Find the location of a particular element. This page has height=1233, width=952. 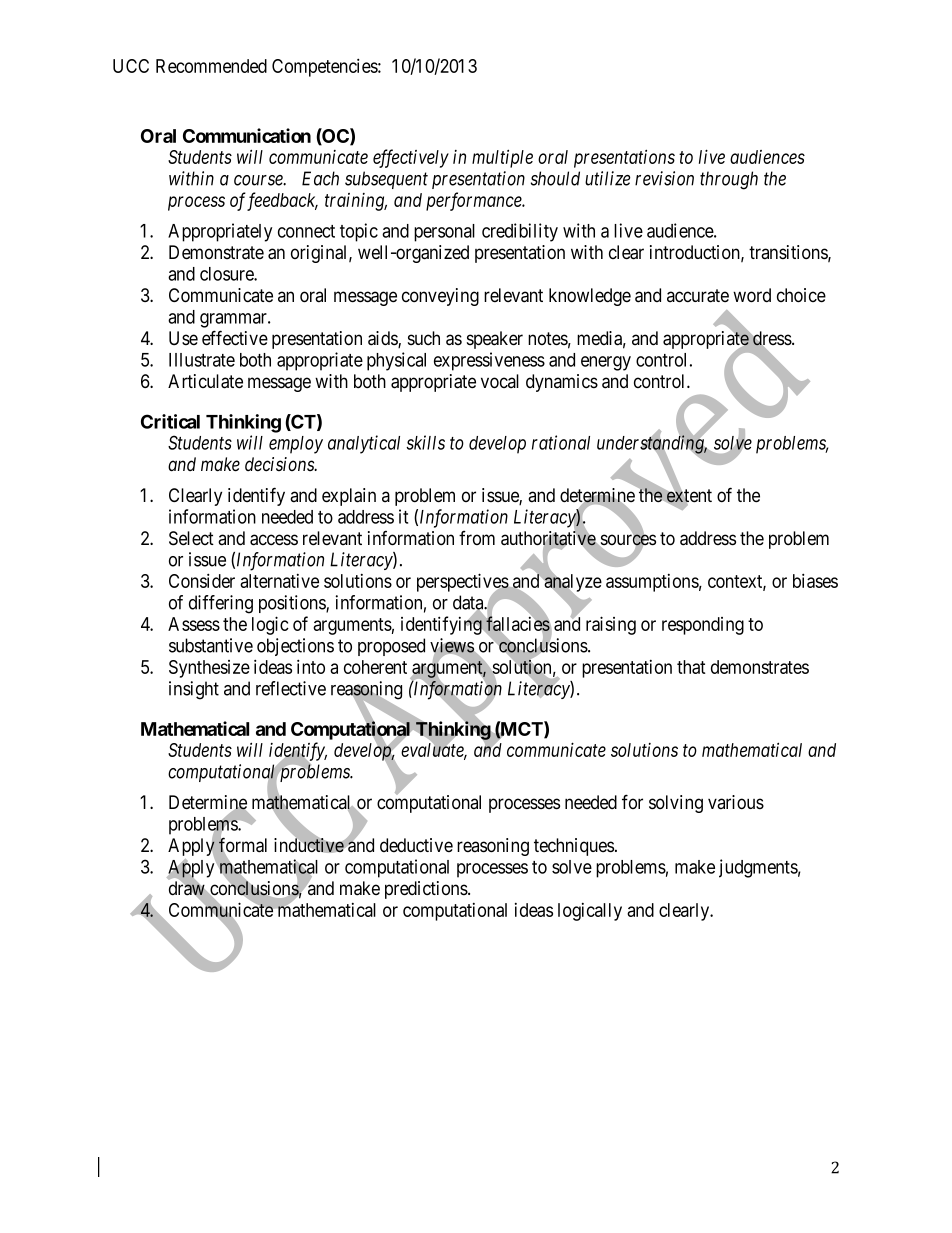

skills is located at coordinates (425, 442).
